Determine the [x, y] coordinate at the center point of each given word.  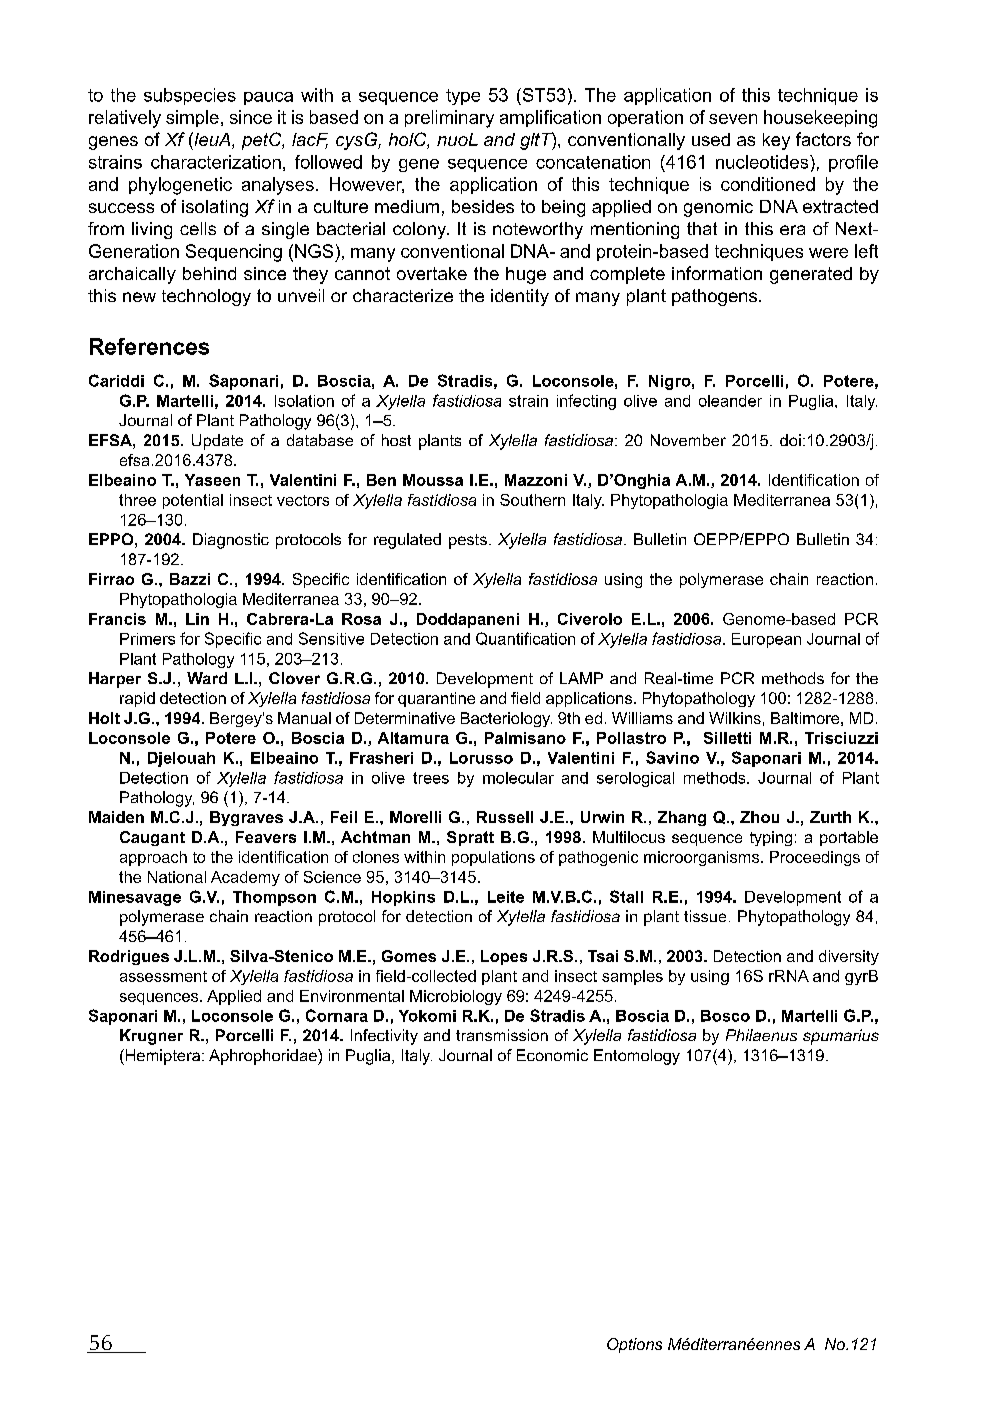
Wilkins [735, 718]
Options [634, 1345]
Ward [207, 678]
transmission [502, 1035]
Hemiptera [161, 1057]
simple [192, 118]
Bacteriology [506, 719]
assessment [163, 976]
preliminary [449, 119]
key [776, 141]
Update [217, 442]
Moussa [433, 480]
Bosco [725, 1016]
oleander [730, 401]
